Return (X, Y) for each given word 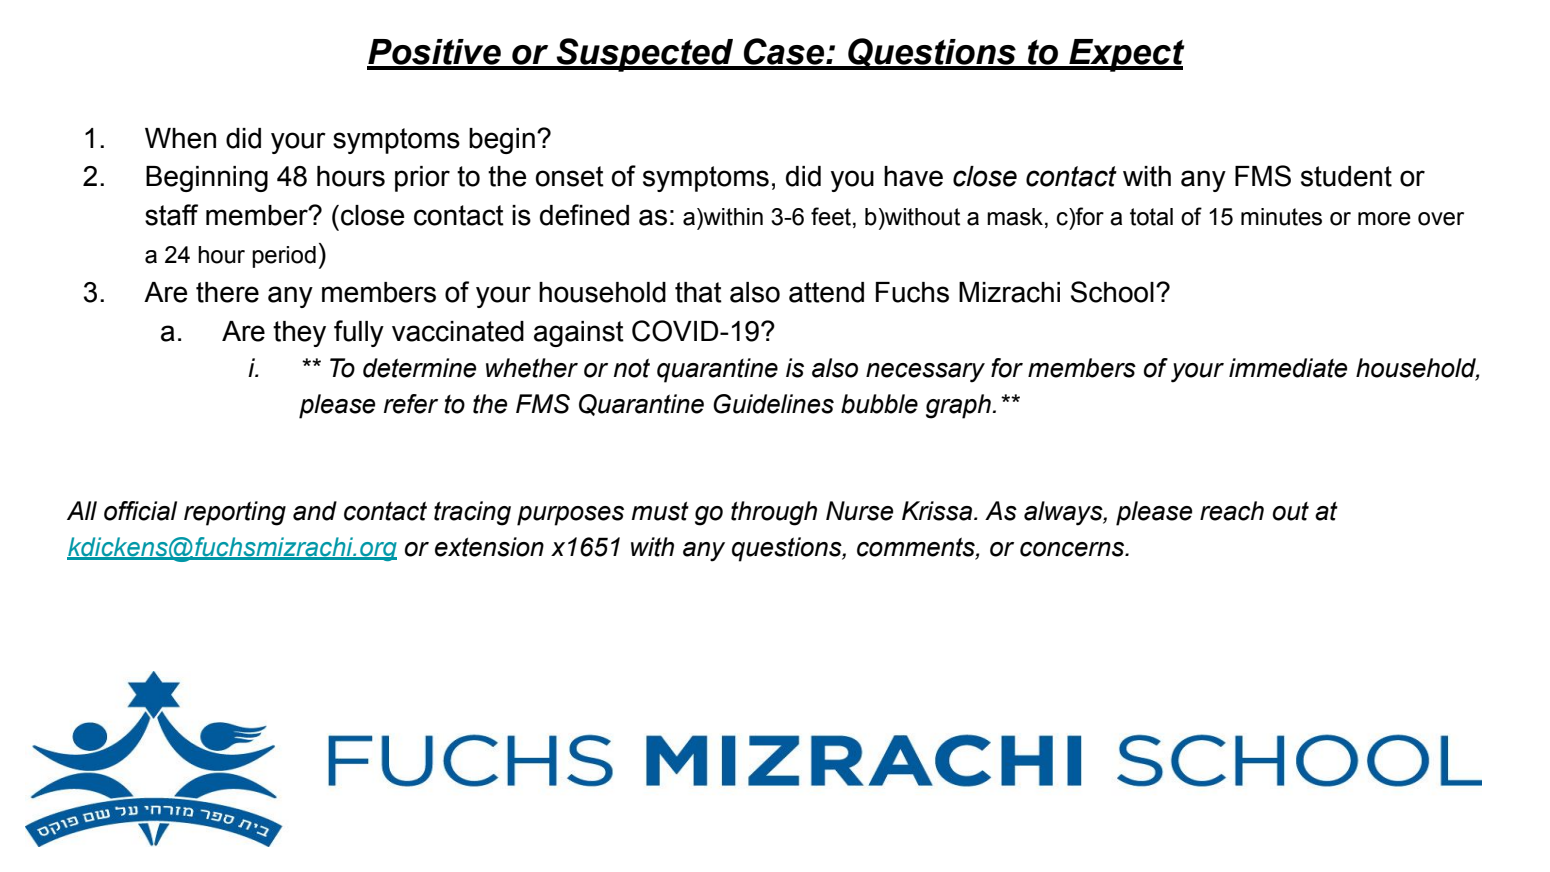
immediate (1288, 368)
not (632, 368)
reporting (235, 513)
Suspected (645, 55)
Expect (1126, 55)
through (774, 513)
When (180, 138)
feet (831, 216)
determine (419, 368)
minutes (1281, 217)
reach (1232, 511)
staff (171, 215)
